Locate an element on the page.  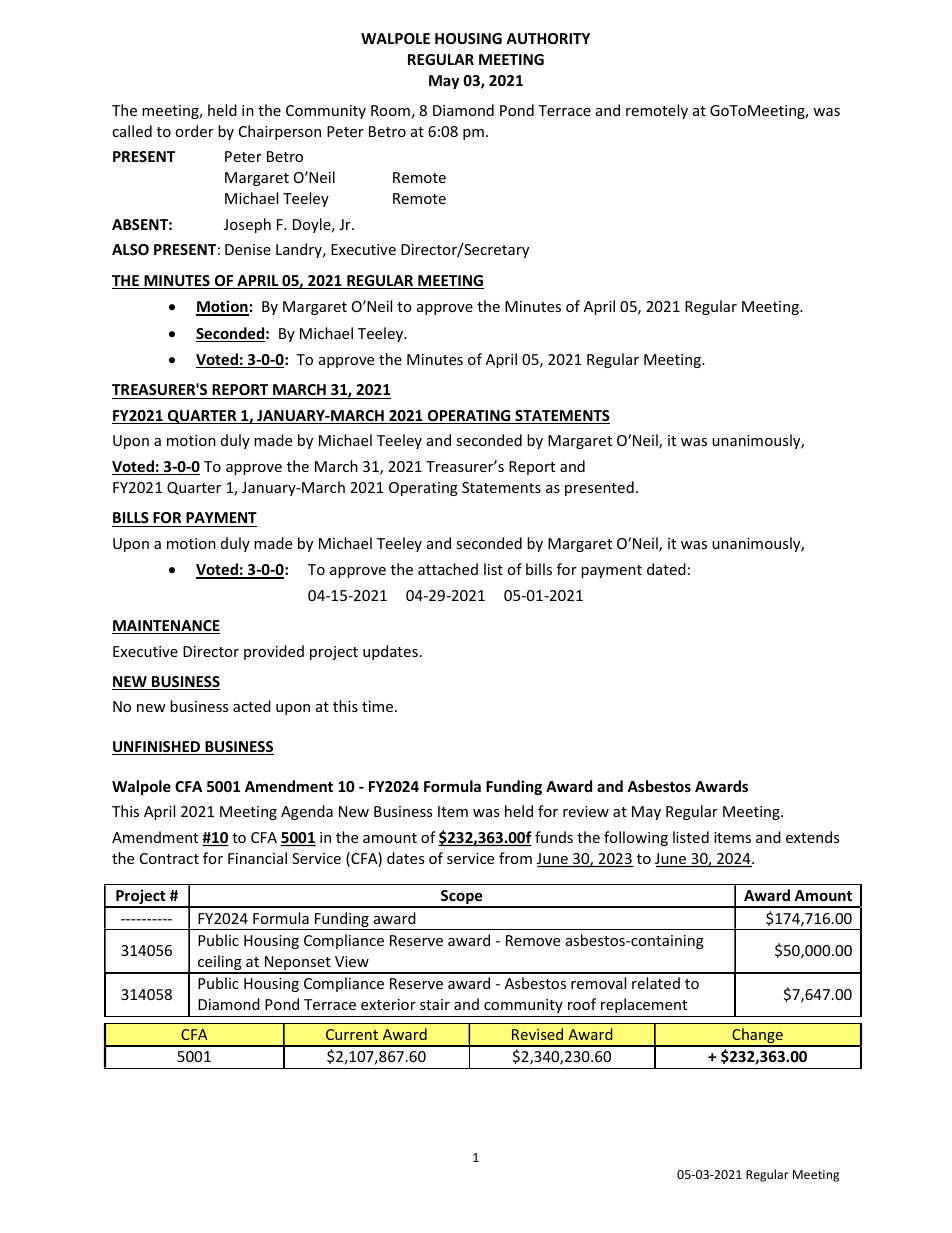
dated is located at coordinates (666, 569).
